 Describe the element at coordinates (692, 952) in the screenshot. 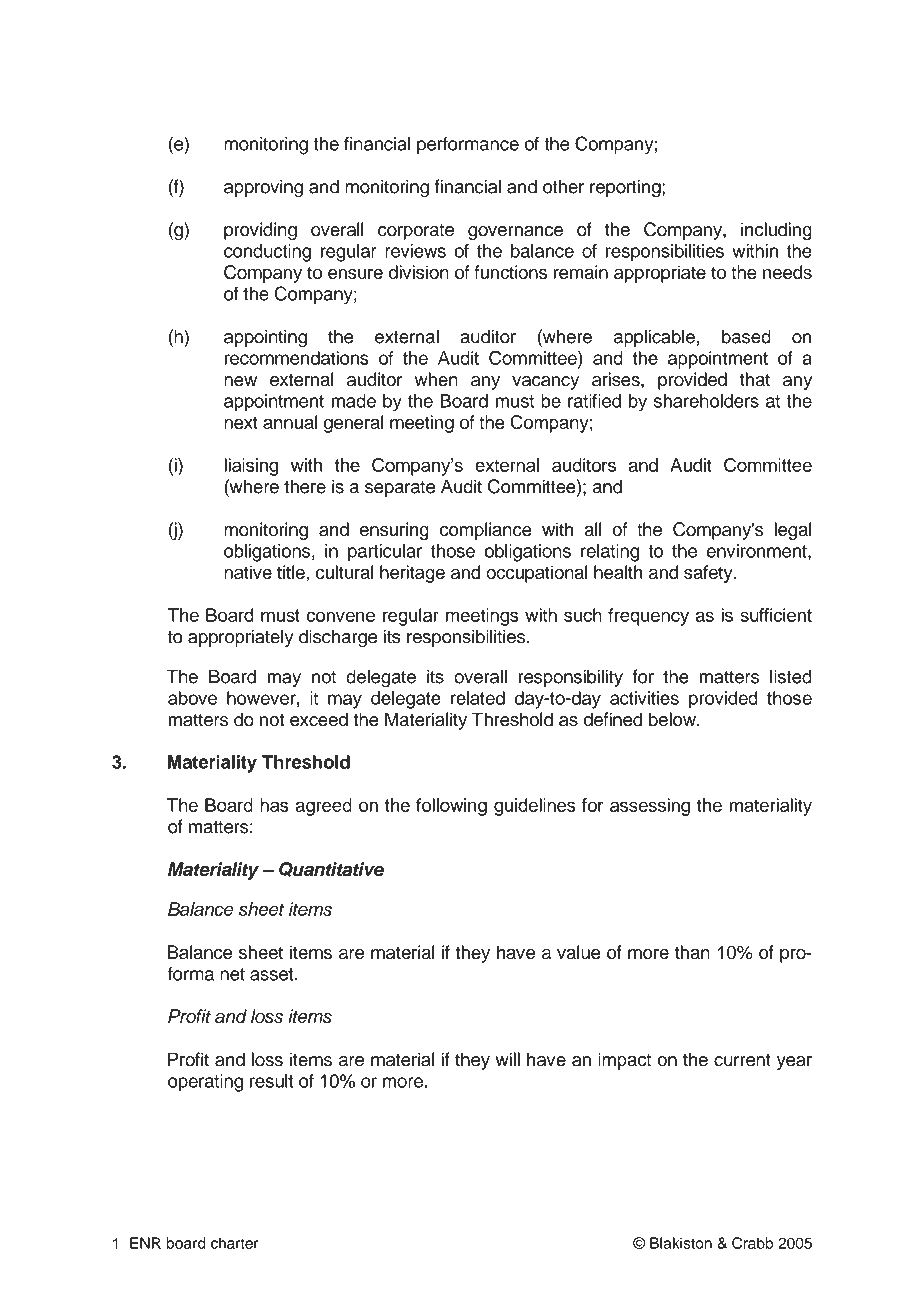

I see `than` at that location.
